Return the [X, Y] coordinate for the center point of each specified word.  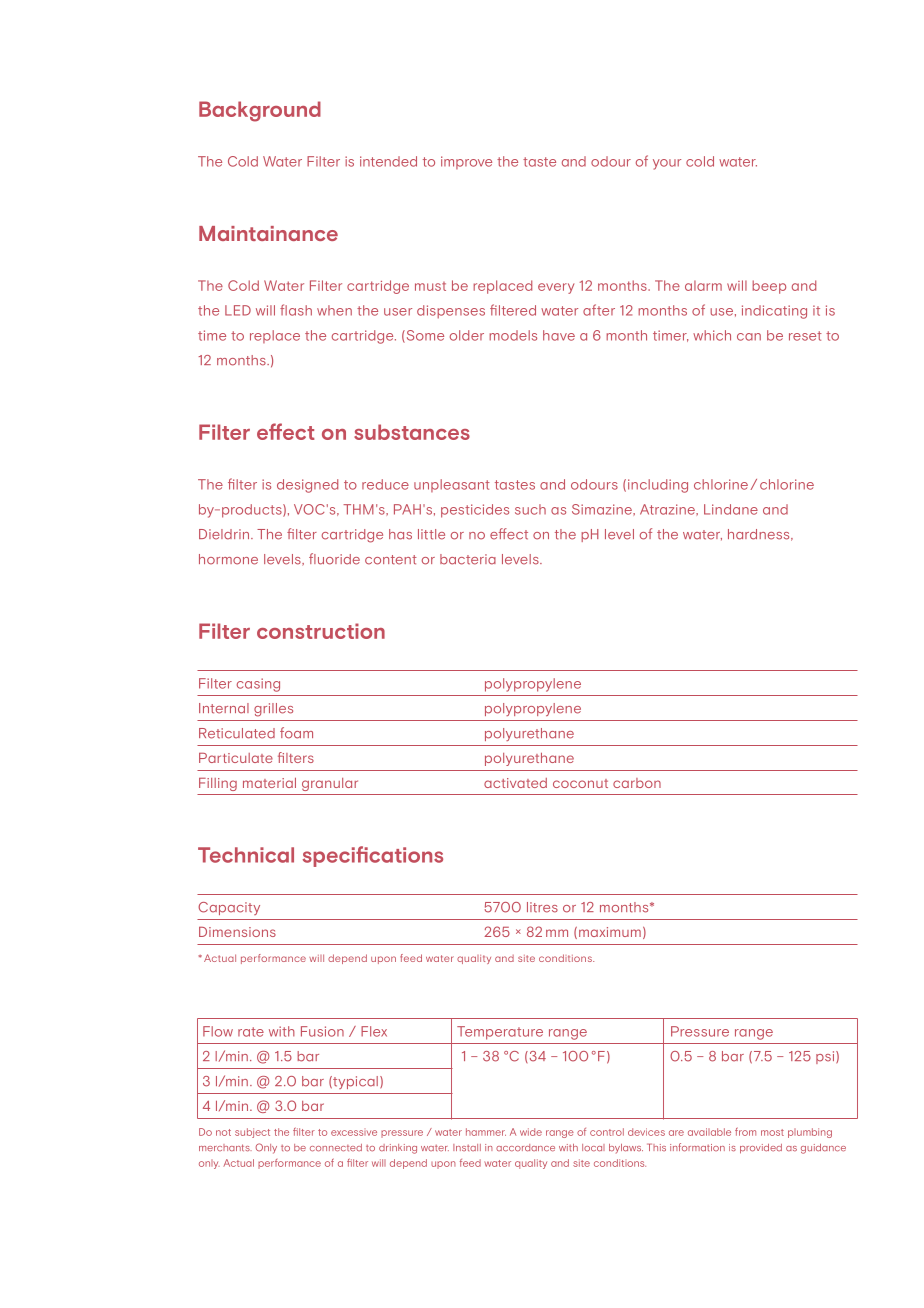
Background [260, 111]
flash [296, 310]
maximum [610, 932]
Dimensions [237, 932]
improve [466, 162]
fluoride [334, 559]
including [658, 486]
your [667, 164]
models [513, 335]
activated [515, 783]
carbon [637, 783]
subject [252, 1133]
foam [296, 733]
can [749, 337]
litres [542, 907]
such [530, 509]
